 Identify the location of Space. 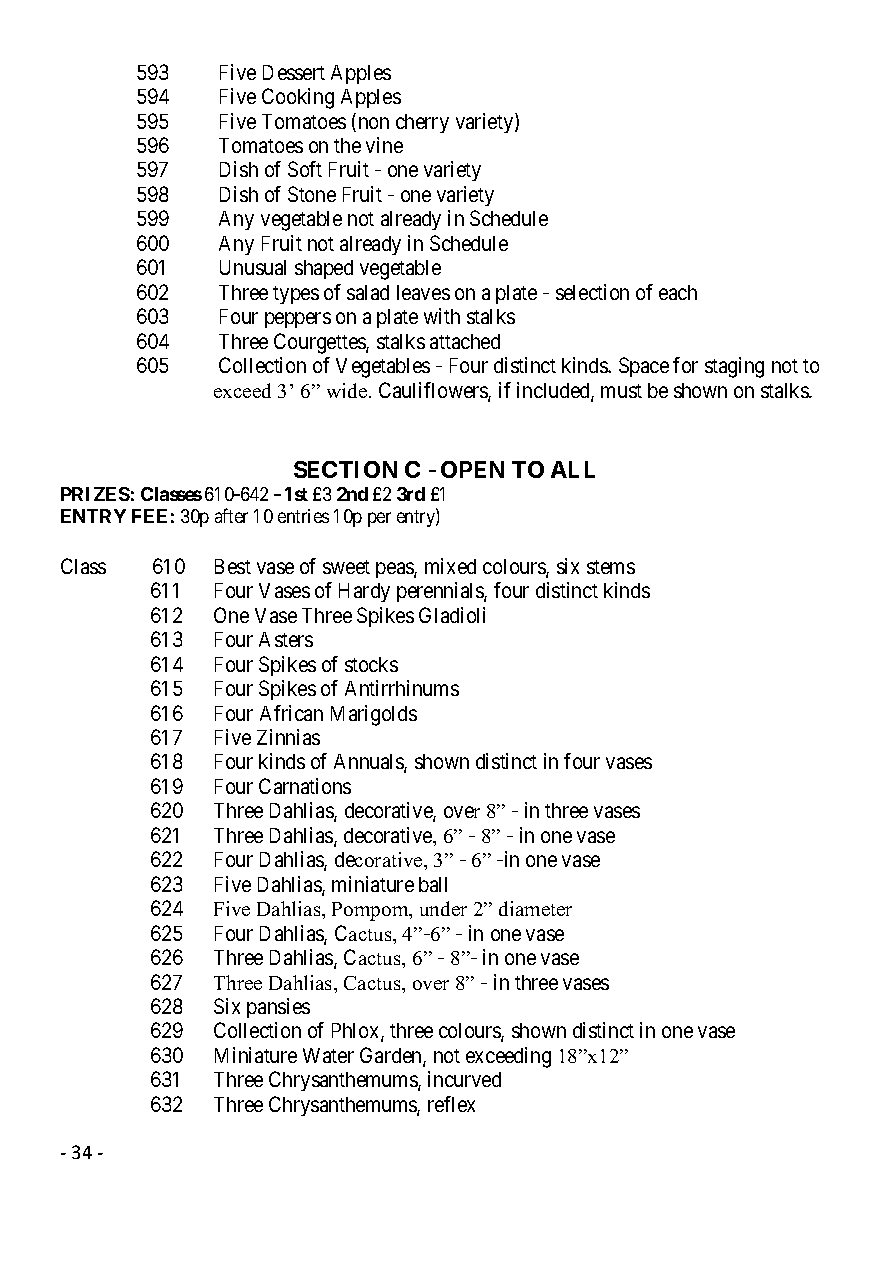
(644, 367).
